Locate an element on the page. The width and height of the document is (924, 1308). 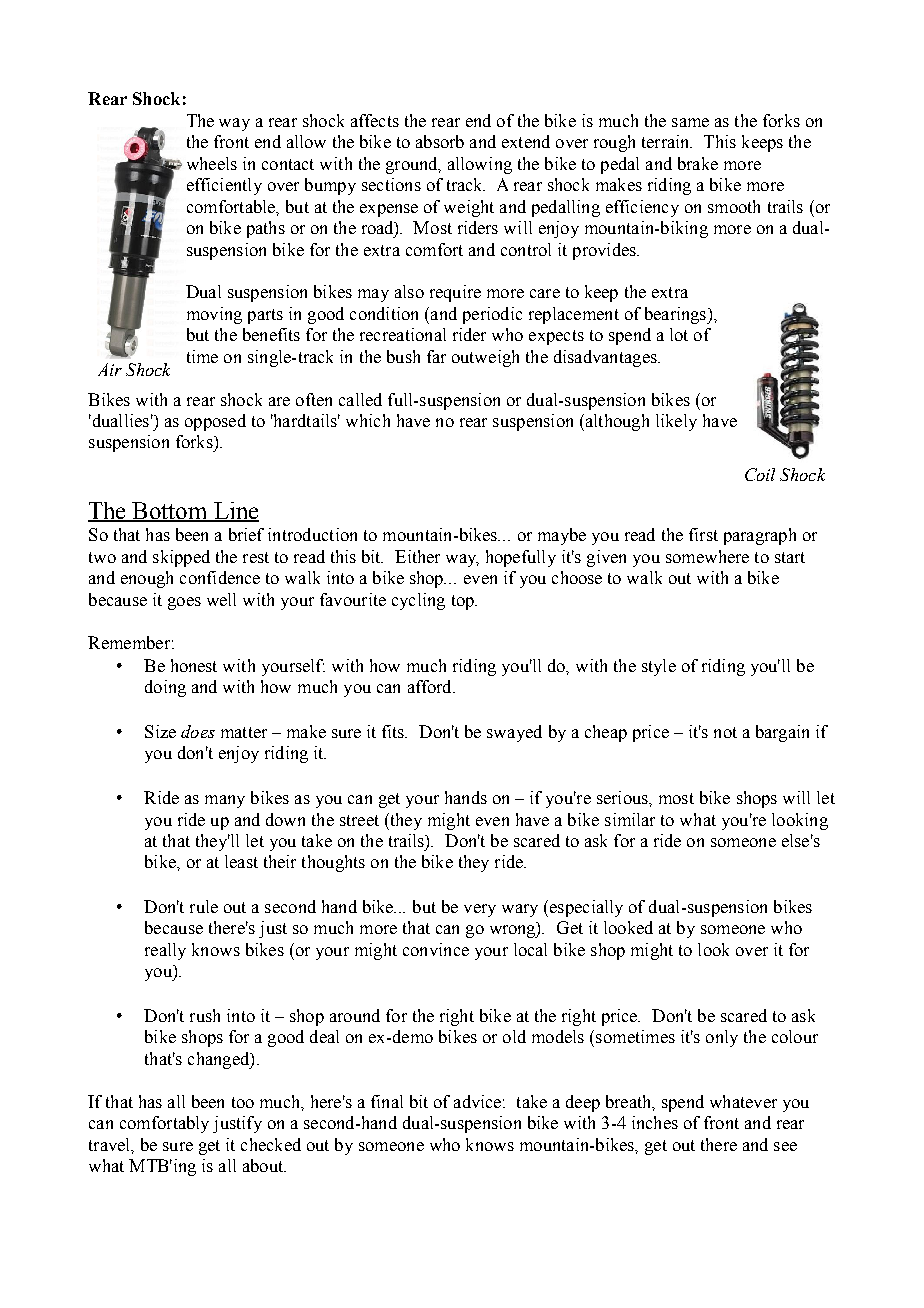
absorb is located at coordinates (440, 141).
